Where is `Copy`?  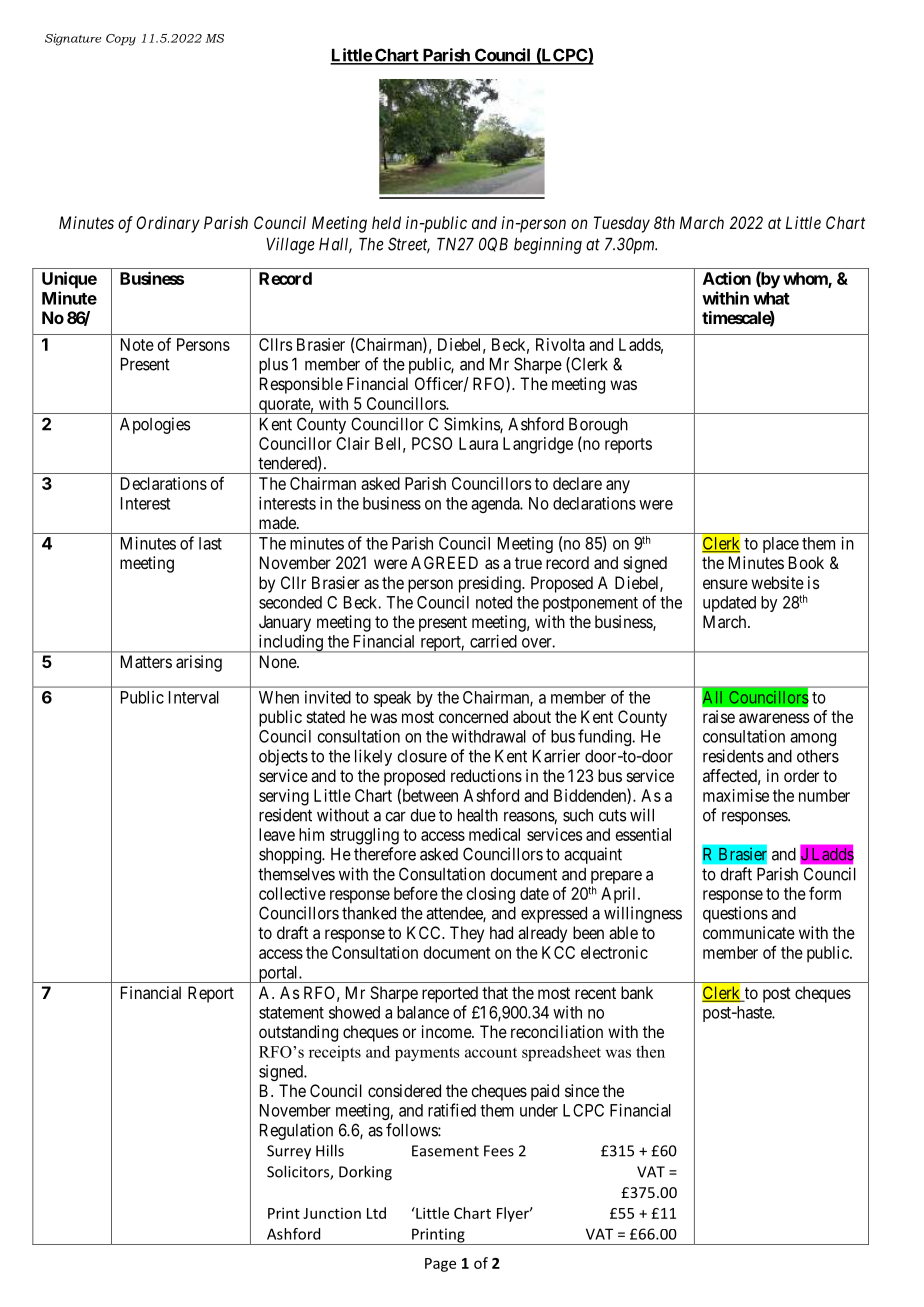
Copy is located at coordinates (121, 40).
